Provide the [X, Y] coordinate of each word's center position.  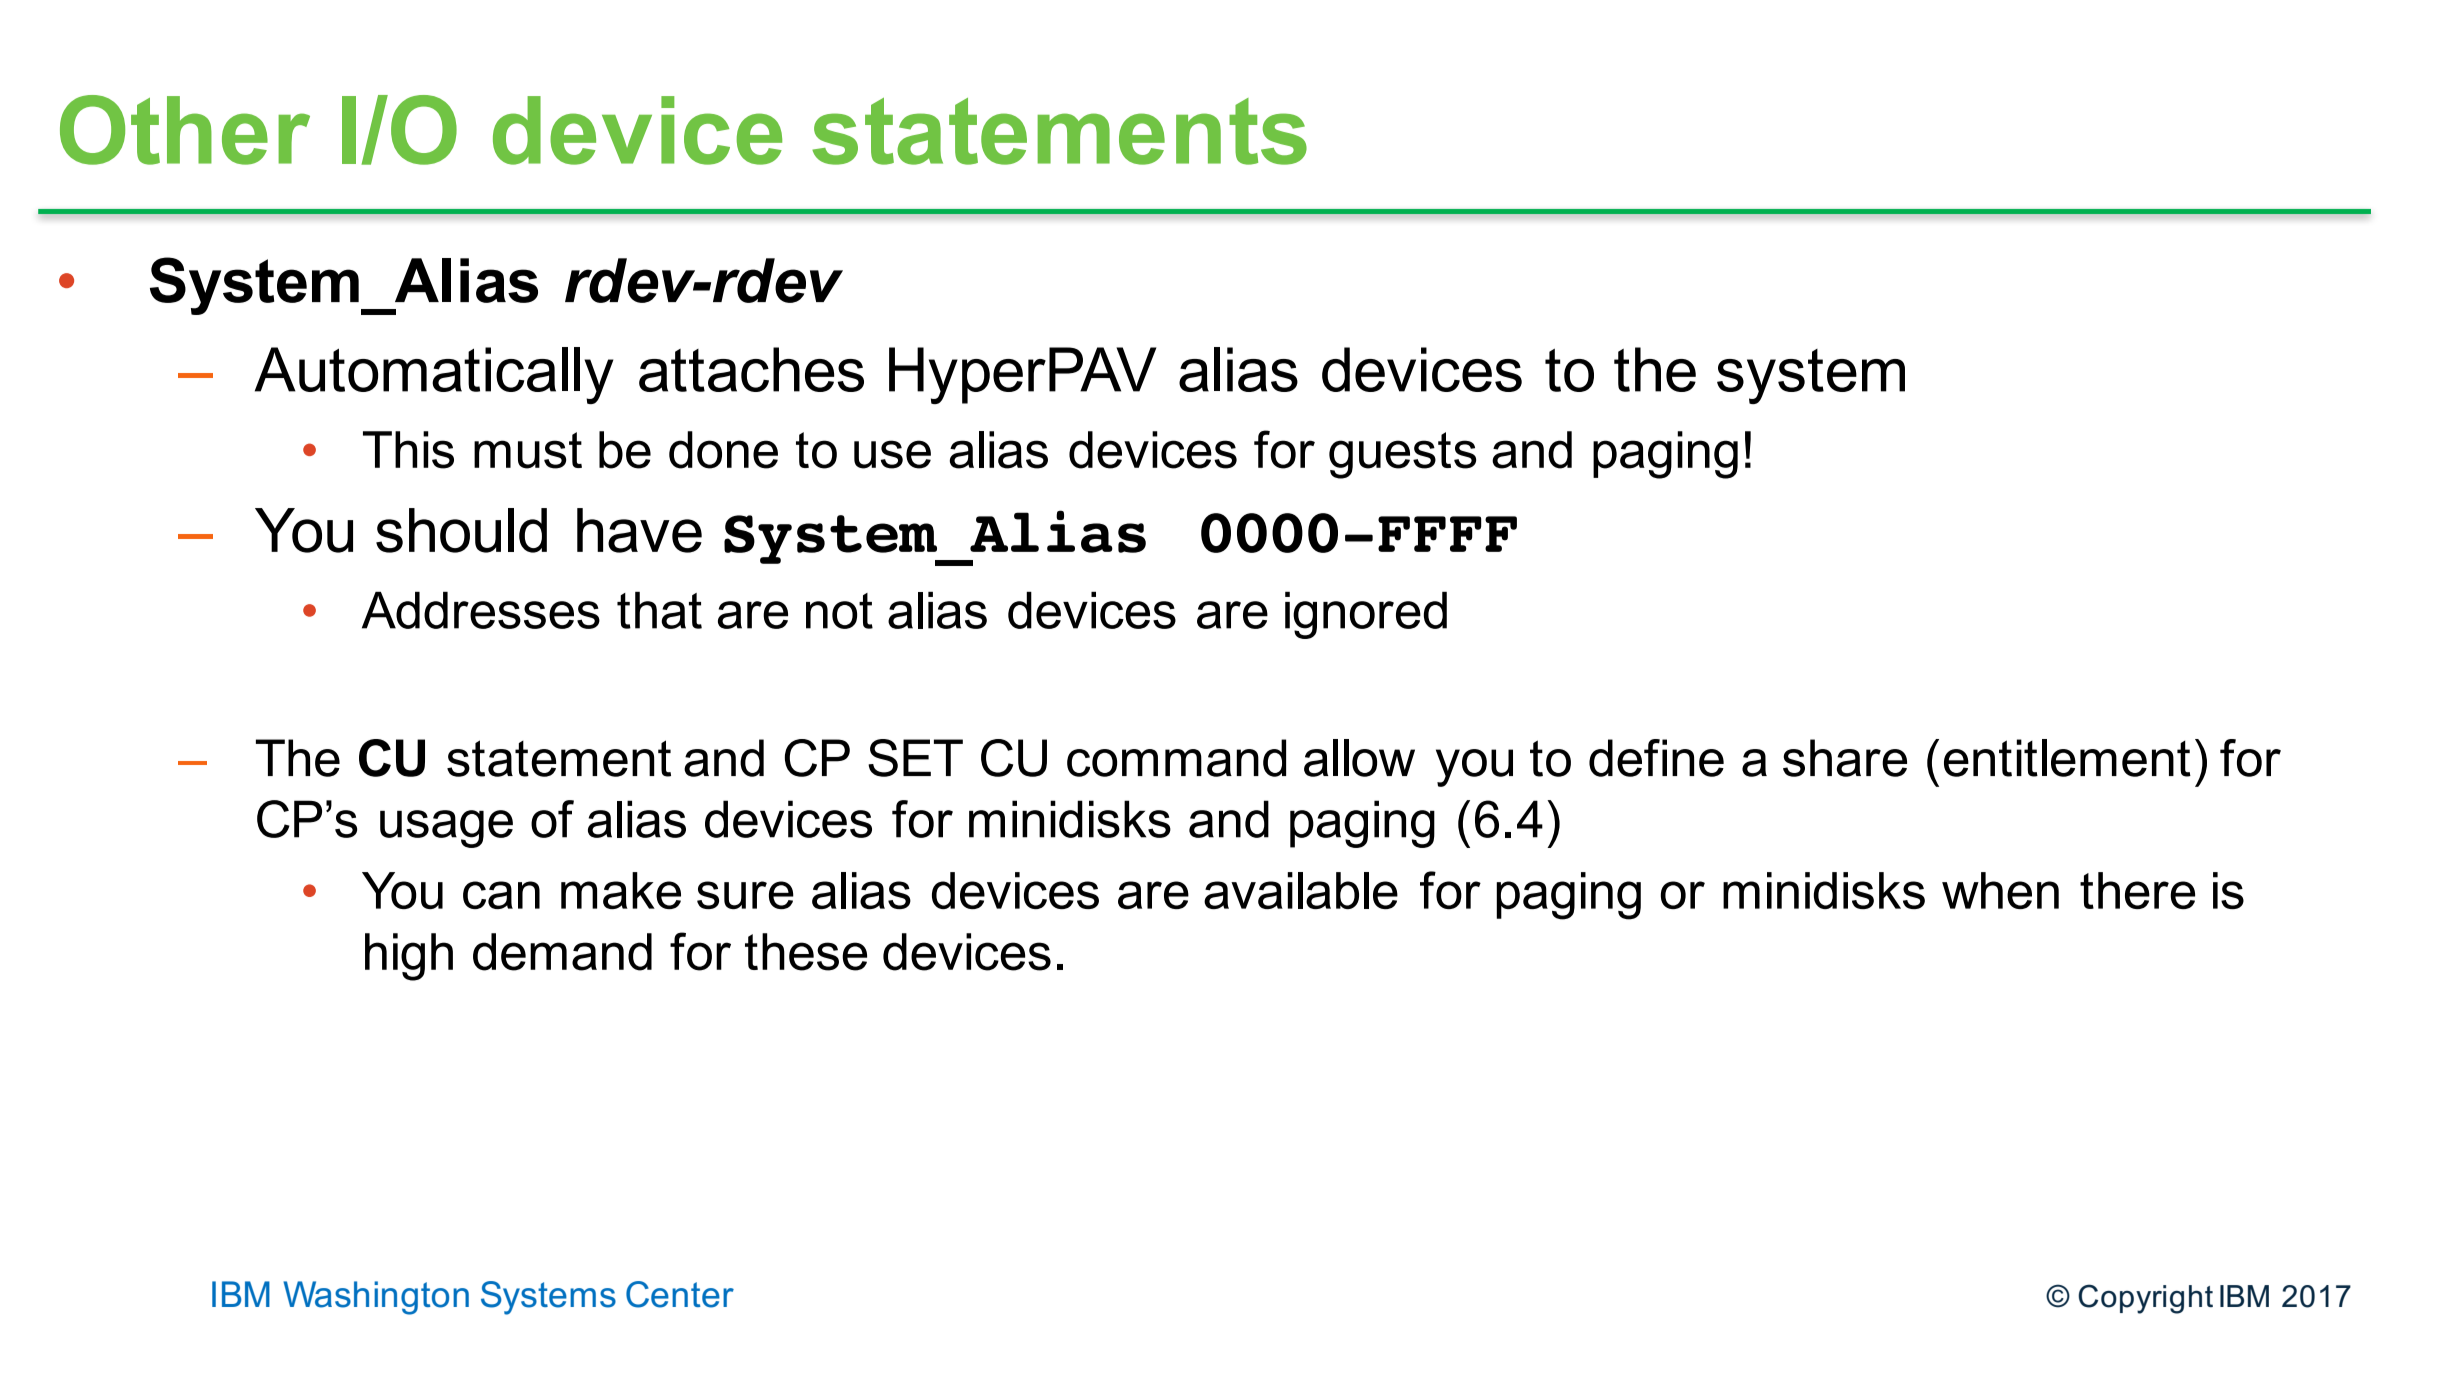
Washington [376, 1298]
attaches [751, 369]
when [2000, 890]
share [1845, 758]
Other [185, 130]
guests [1402, 455]
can [501, 895]
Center [680, 1294]
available [1301, 890]
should [461, 530]
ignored [1366, 615]
